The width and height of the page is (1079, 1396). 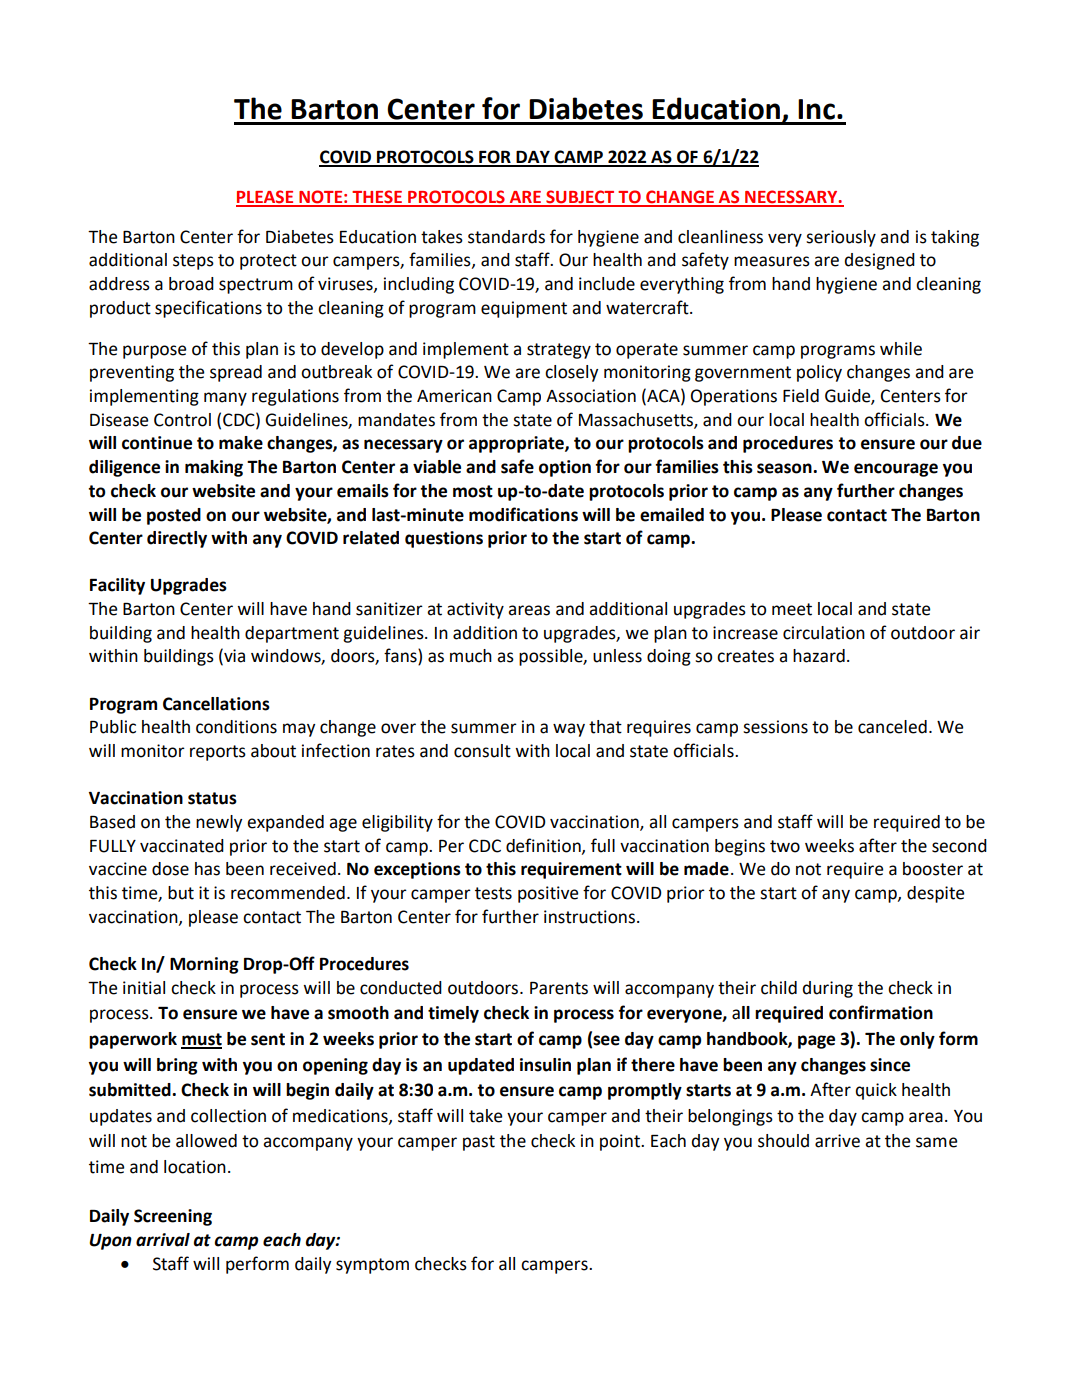 What do you see at coordinates (841, 238) in the page?
I see `seriously` at bounding box center [841, 238].
